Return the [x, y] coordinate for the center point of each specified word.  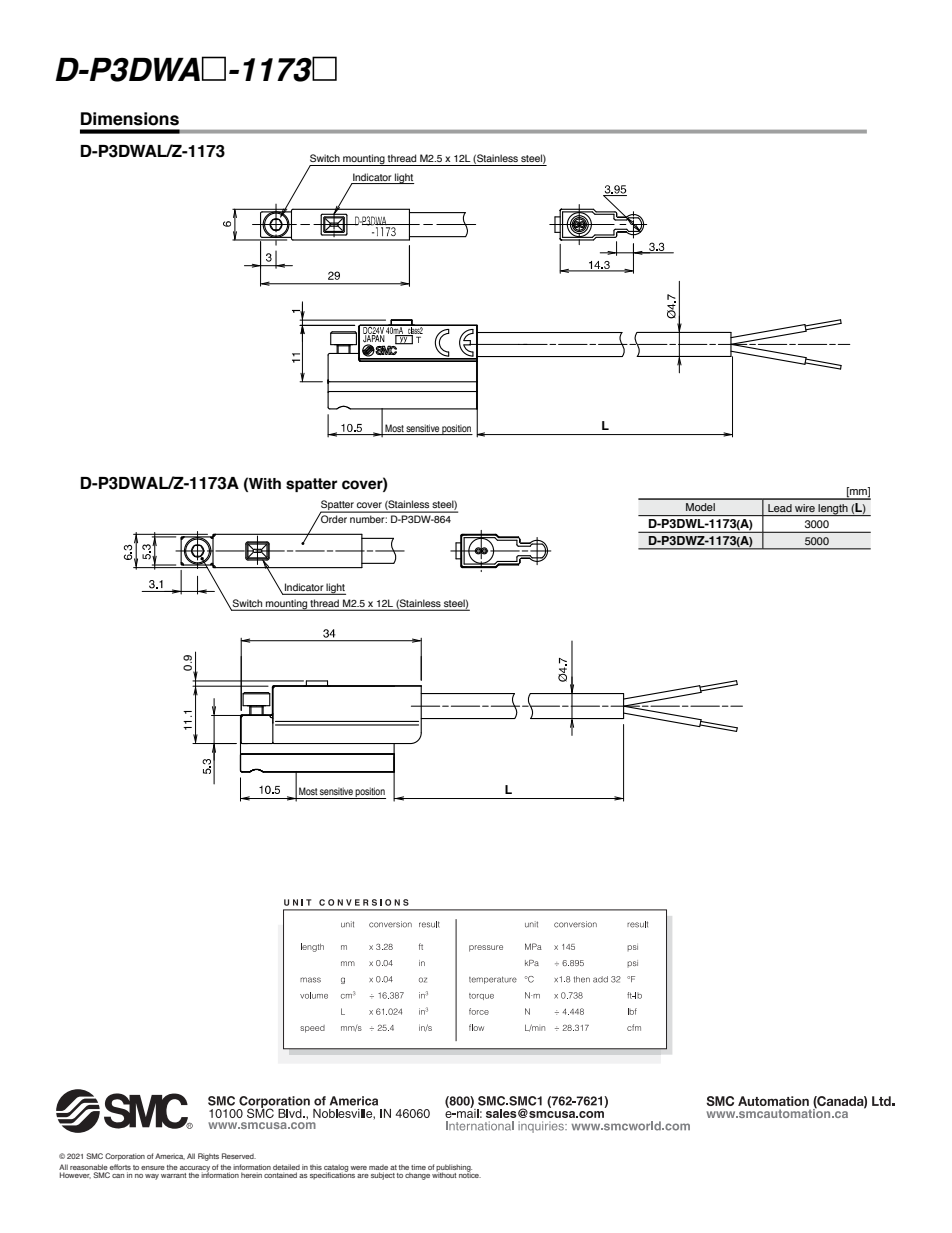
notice [470, 1174]
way [152, 1177]
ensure [153, 1168]
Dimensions [130, 119]
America [170, 1156]
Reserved [239, 1156]
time [418, 1167]
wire [805, 508]
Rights [208, 1157]
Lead [780, 508]
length [833, 510]
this [316, 1167]
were [358, 1168]
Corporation [125, 1157]
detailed [286, 1168]
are [363, 1176]
